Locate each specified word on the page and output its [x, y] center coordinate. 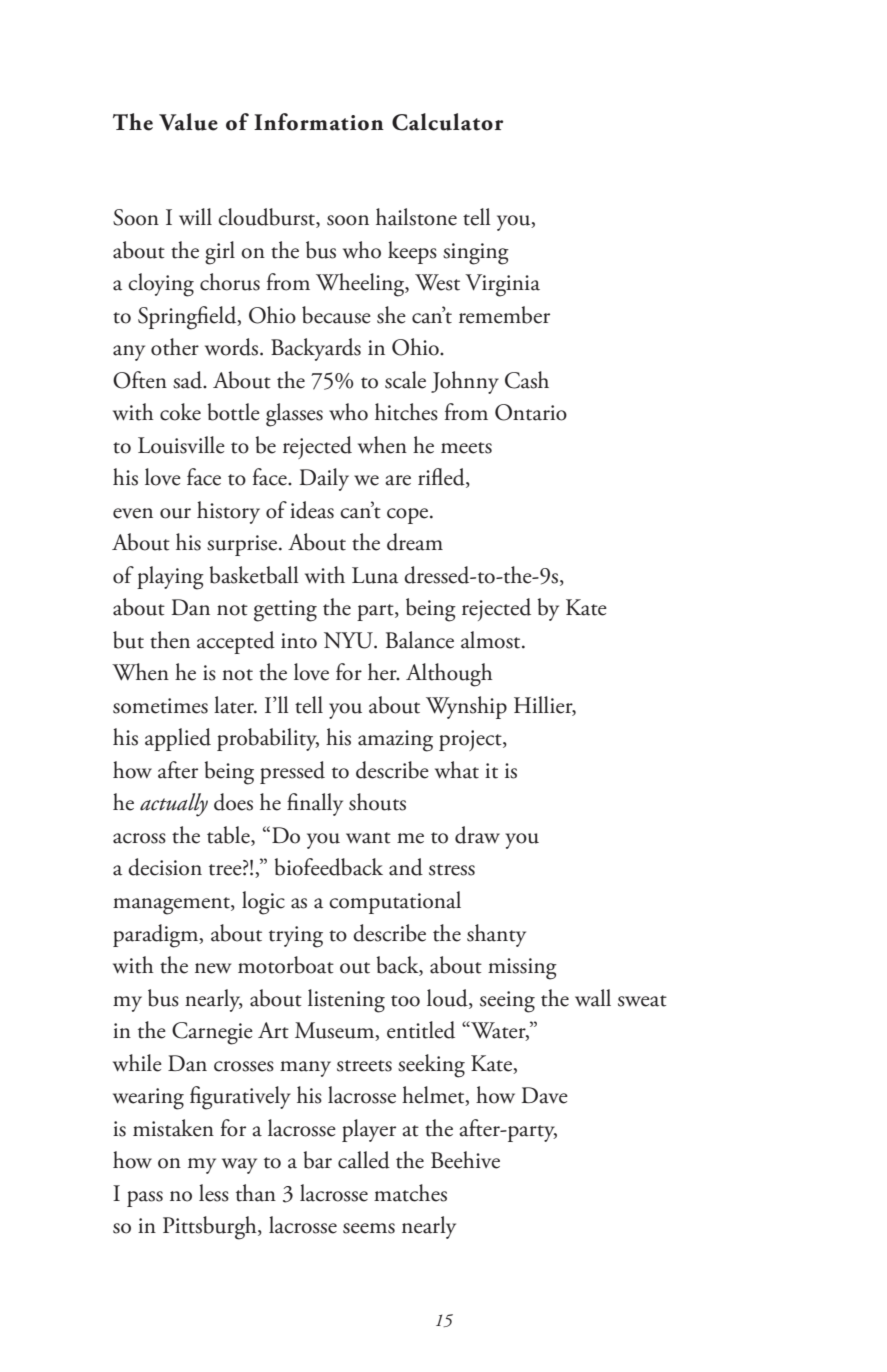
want [368, 838]
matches [410, 1193]
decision [165, 867]
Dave [545, 1095]
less [214, 1193]
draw [477, 835]
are [398, 480]
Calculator [447, 122]
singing [476, 254]
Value [188, 122]
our [175, 513]
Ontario [531, 412]
